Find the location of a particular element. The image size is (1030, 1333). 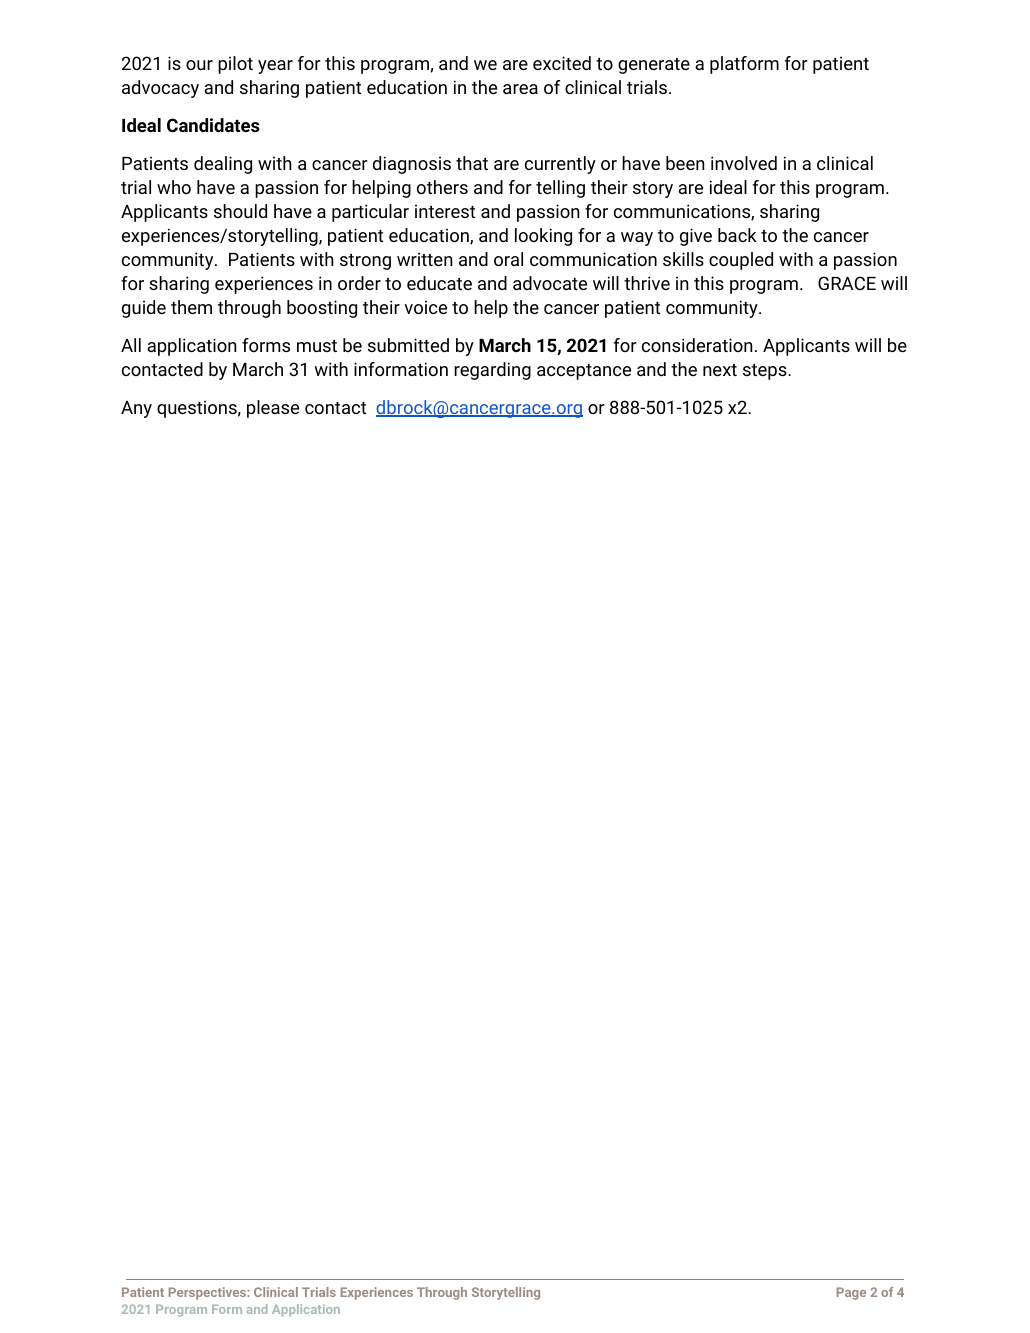

Page is located at coordinates (851, 1293).
